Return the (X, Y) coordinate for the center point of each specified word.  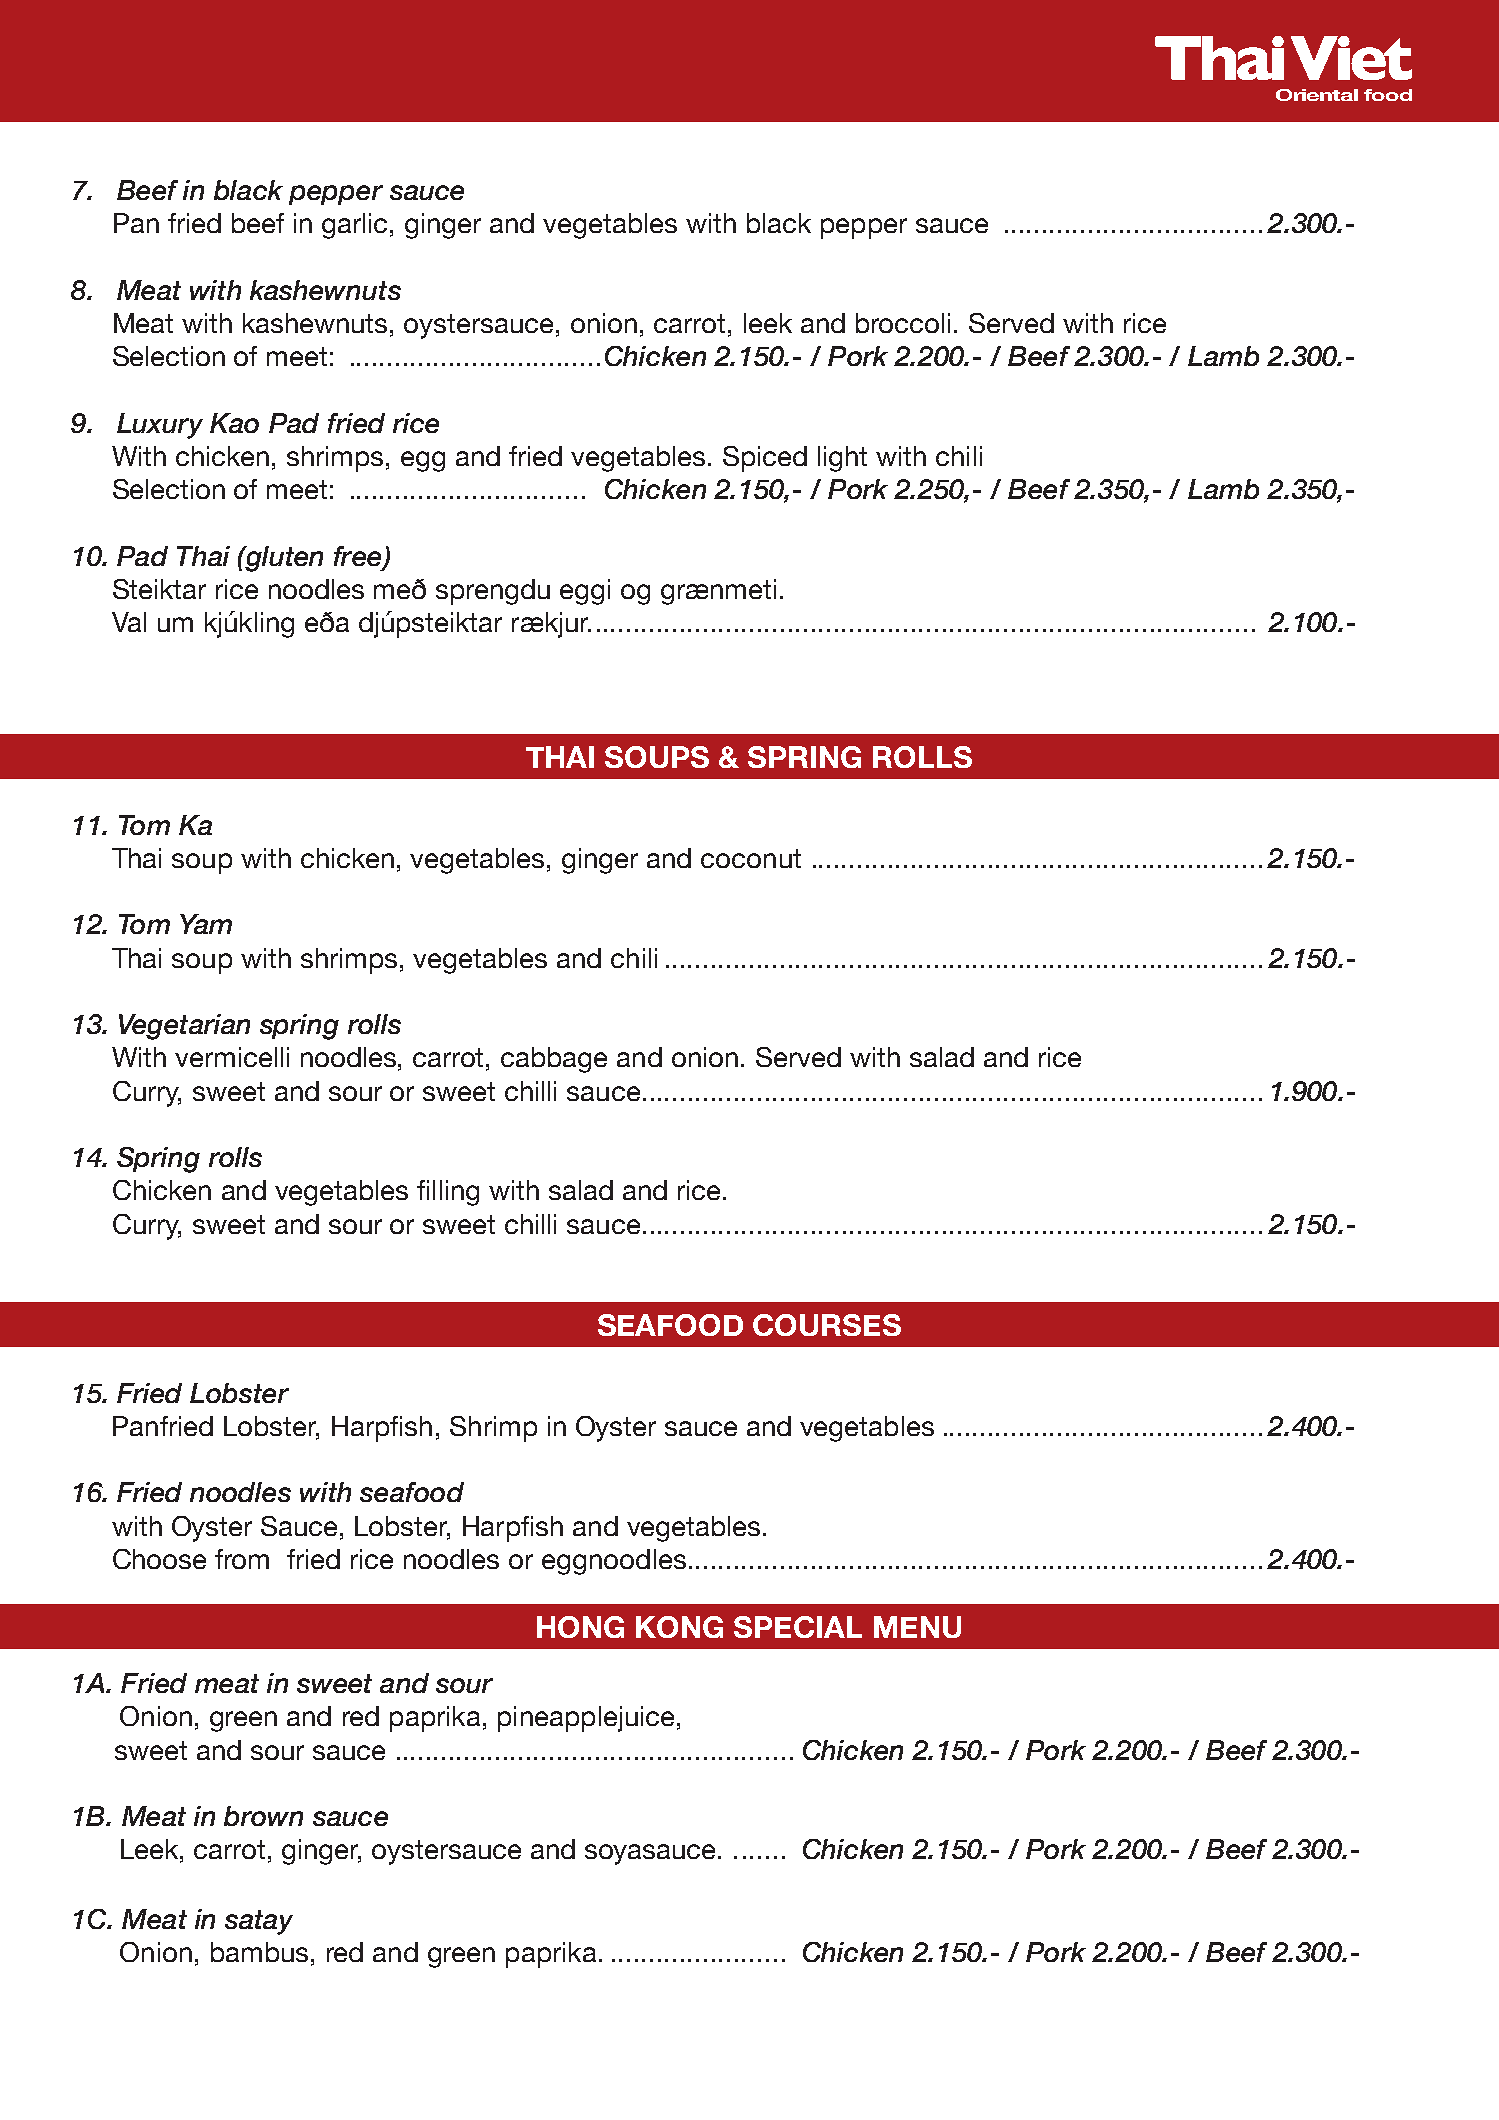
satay (259, 1922)
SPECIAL (798, 1627)
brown (263, 1816)
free (359, 557)
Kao (234, 423)
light (842, 459)
